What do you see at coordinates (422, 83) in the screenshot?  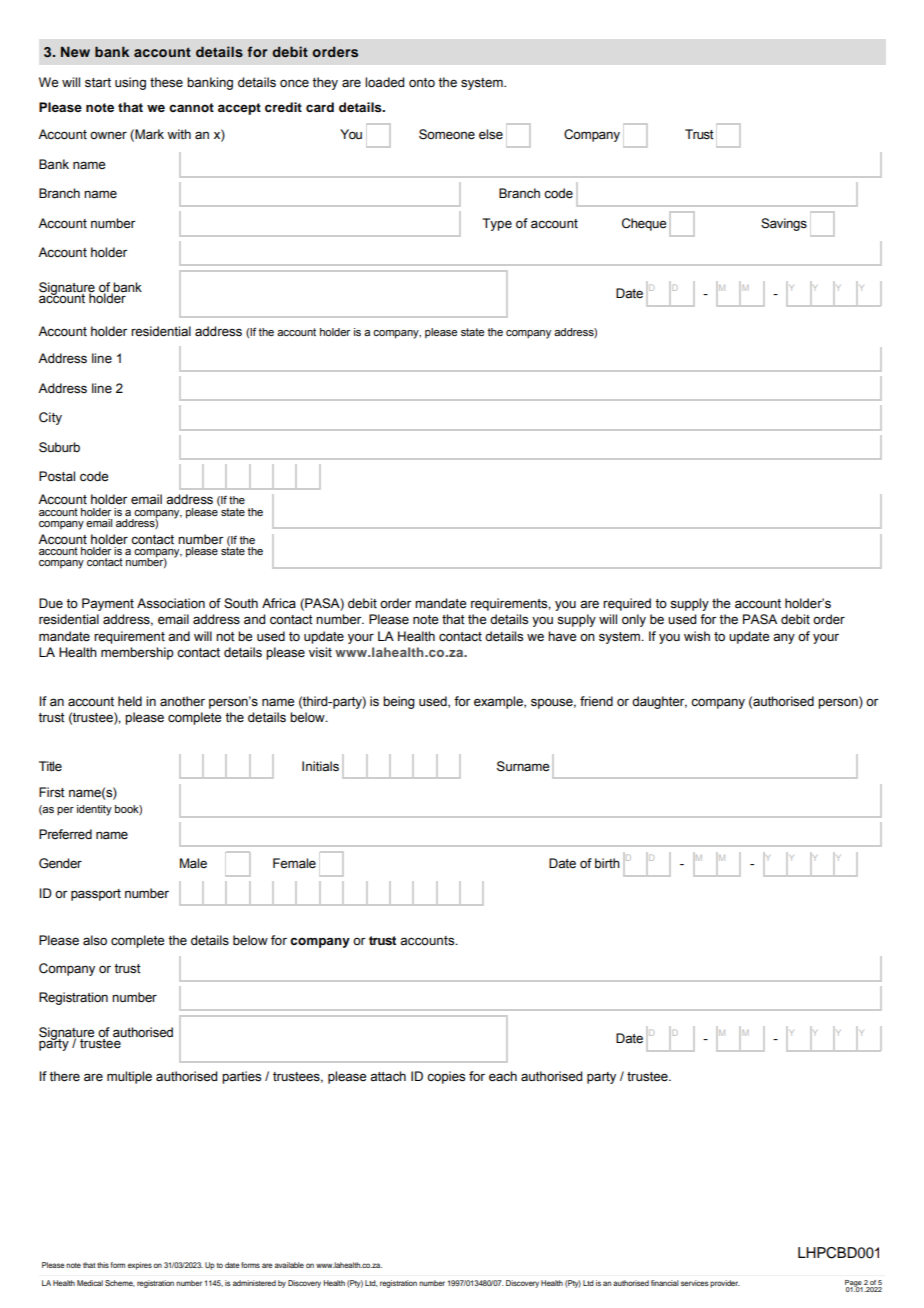 I see `onto` at bounding box center [422, 83].
